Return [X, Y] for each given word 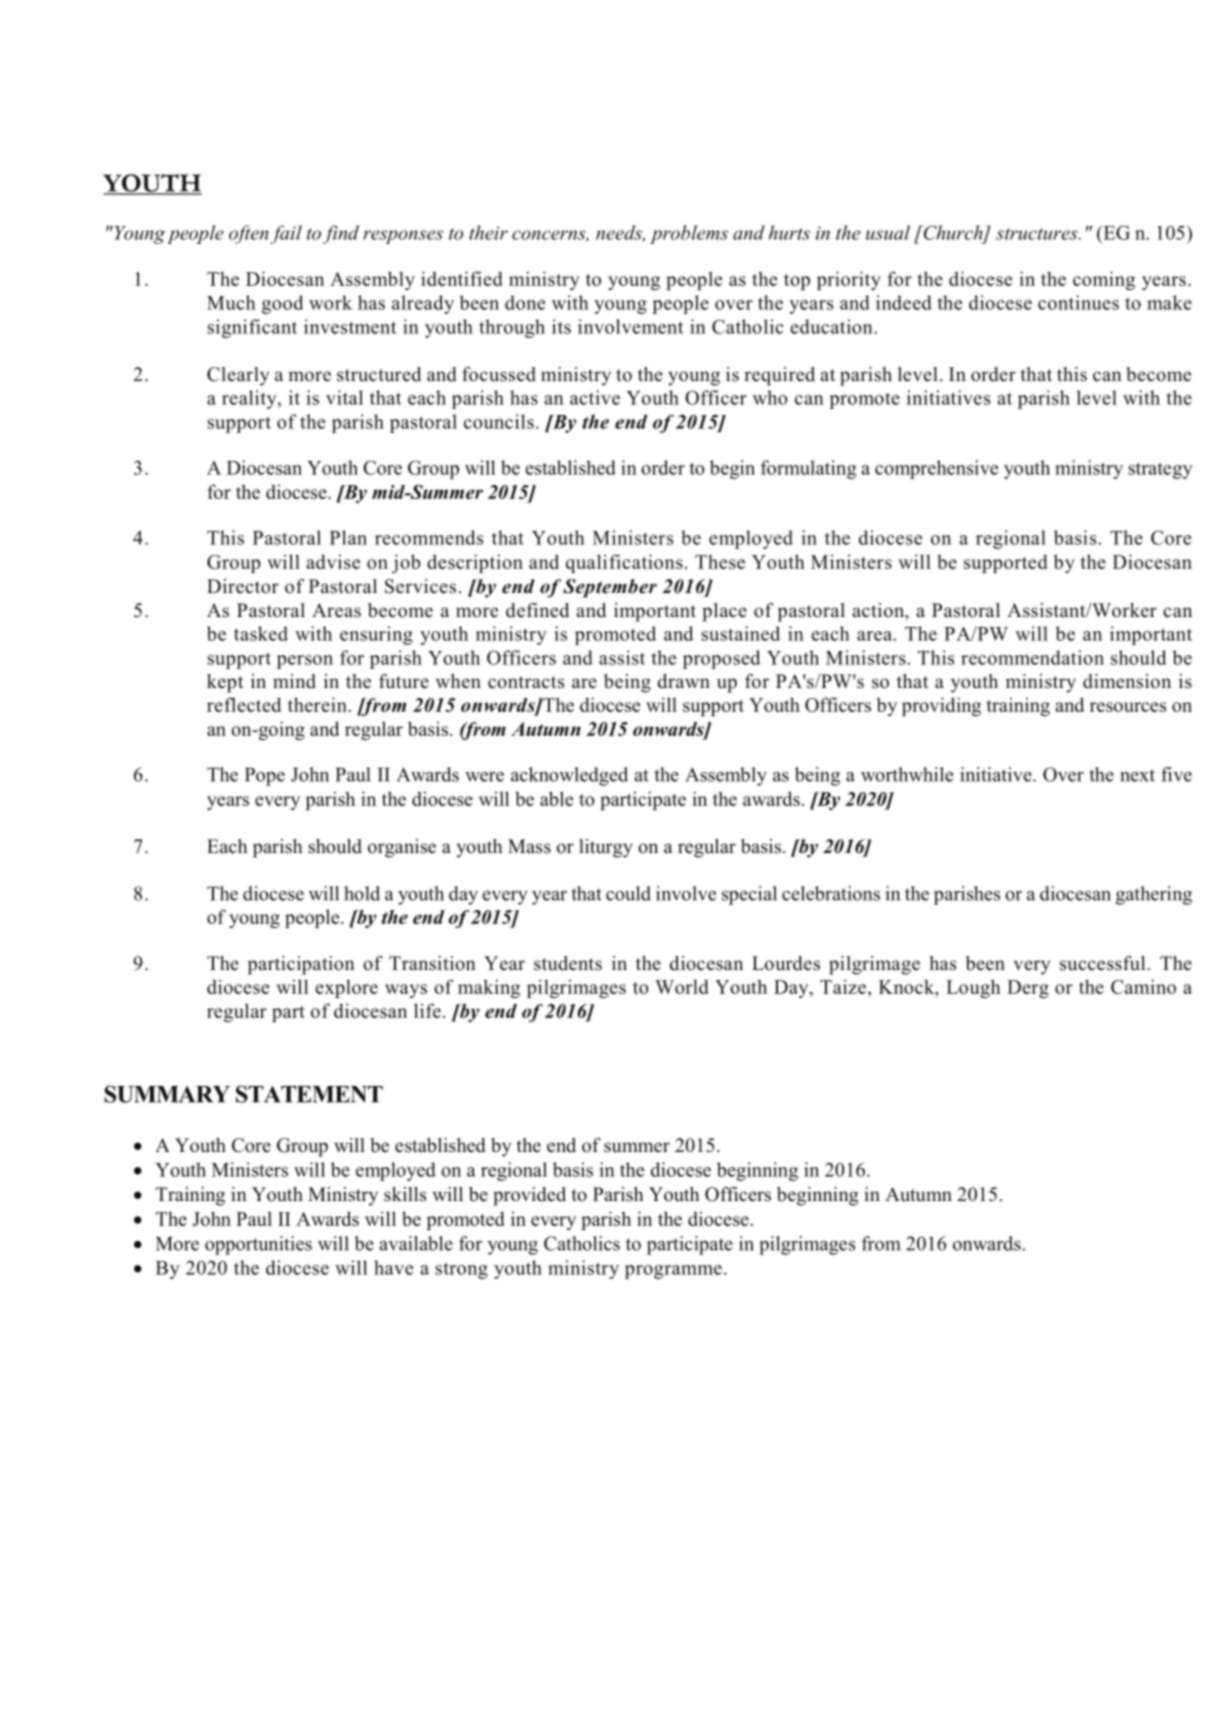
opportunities [258, 1245]
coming [1104, 280]
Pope [265, 776]
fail [286, 234]
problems [689, 234]
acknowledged [569, 776]
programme [673, 1272]
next [1137, 775]
